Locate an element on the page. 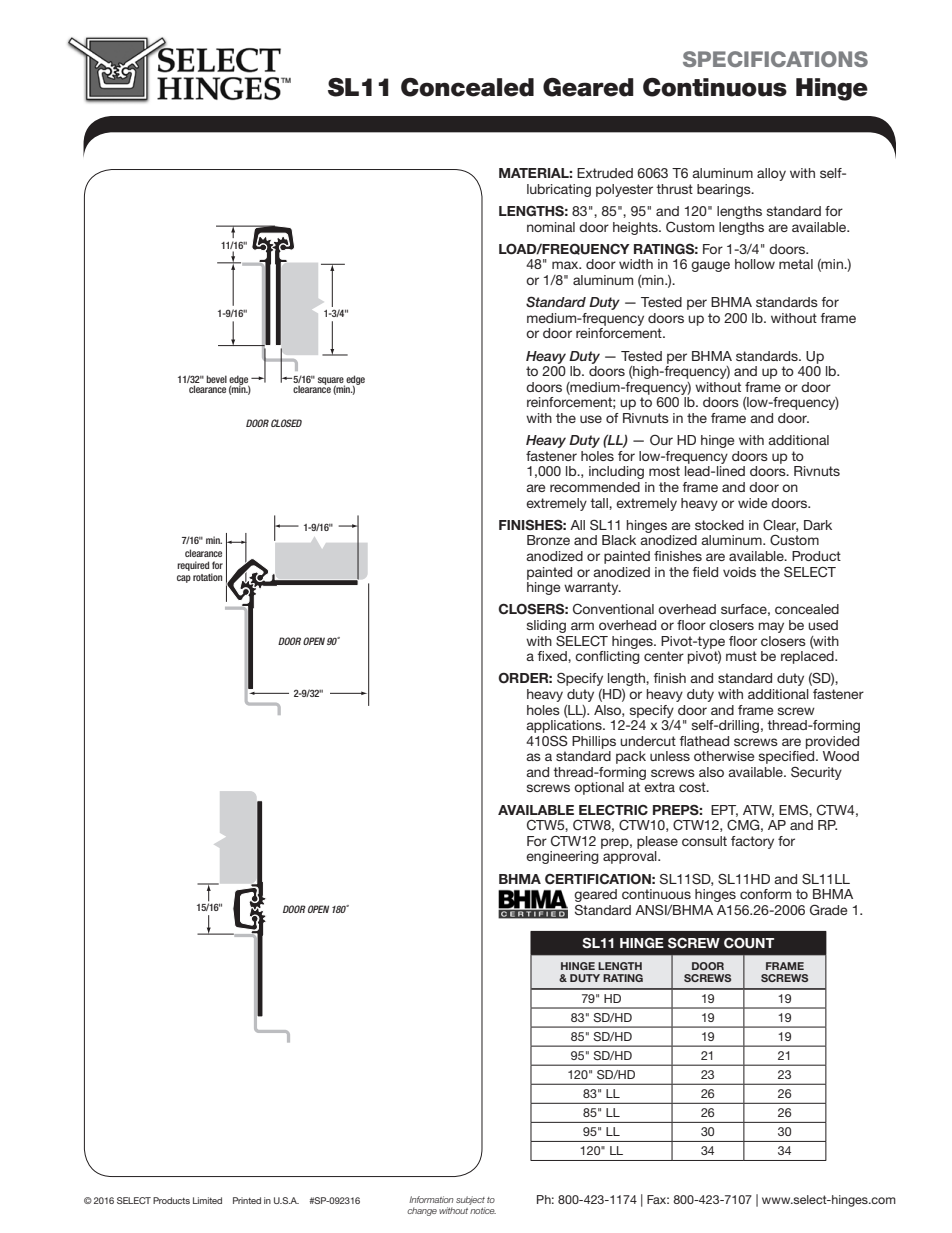 This page has height=1233, width=952. including is located at coordinates (616, 472).
